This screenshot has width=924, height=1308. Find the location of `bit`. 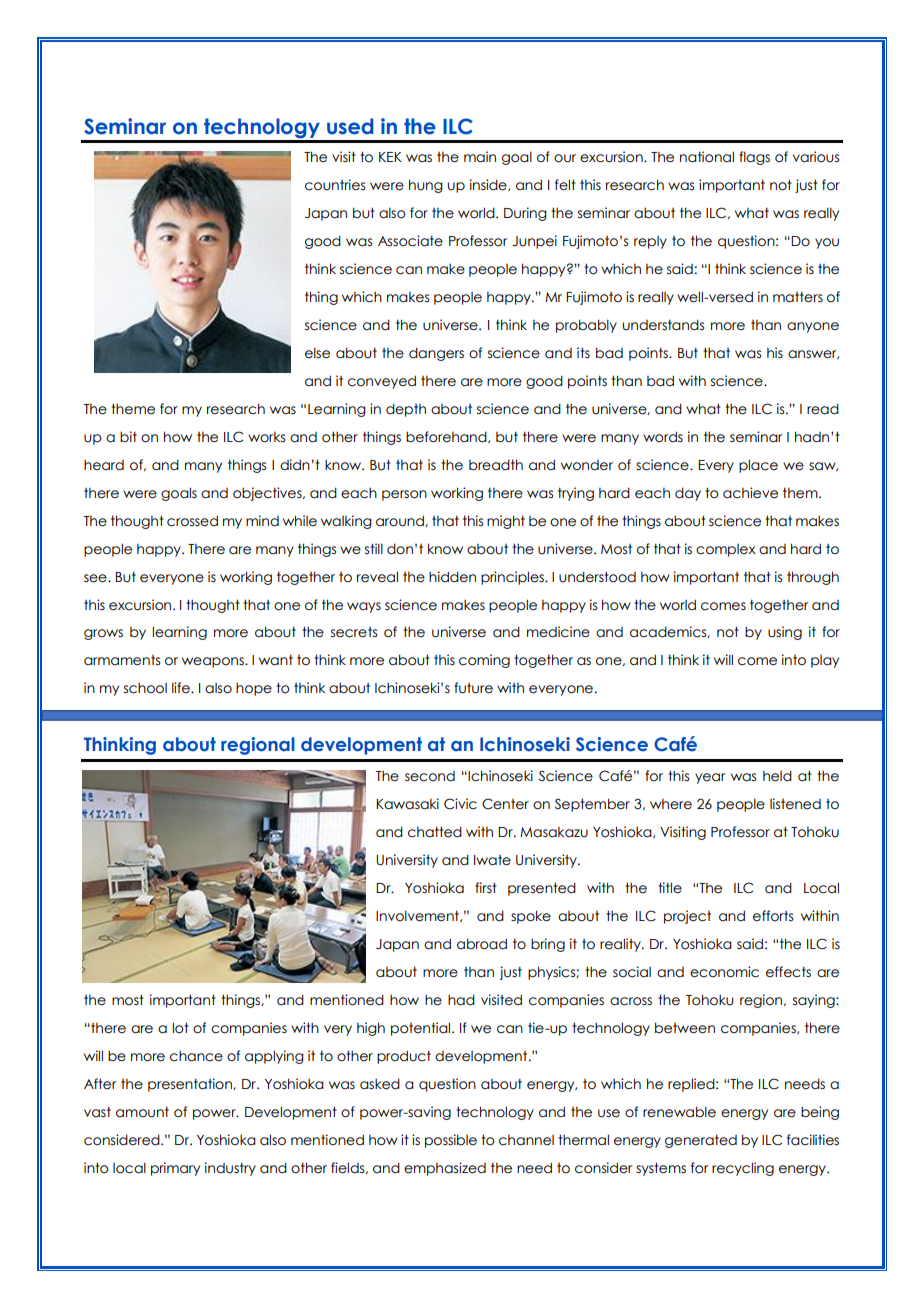

bit is located at coordinates (128, 437).
